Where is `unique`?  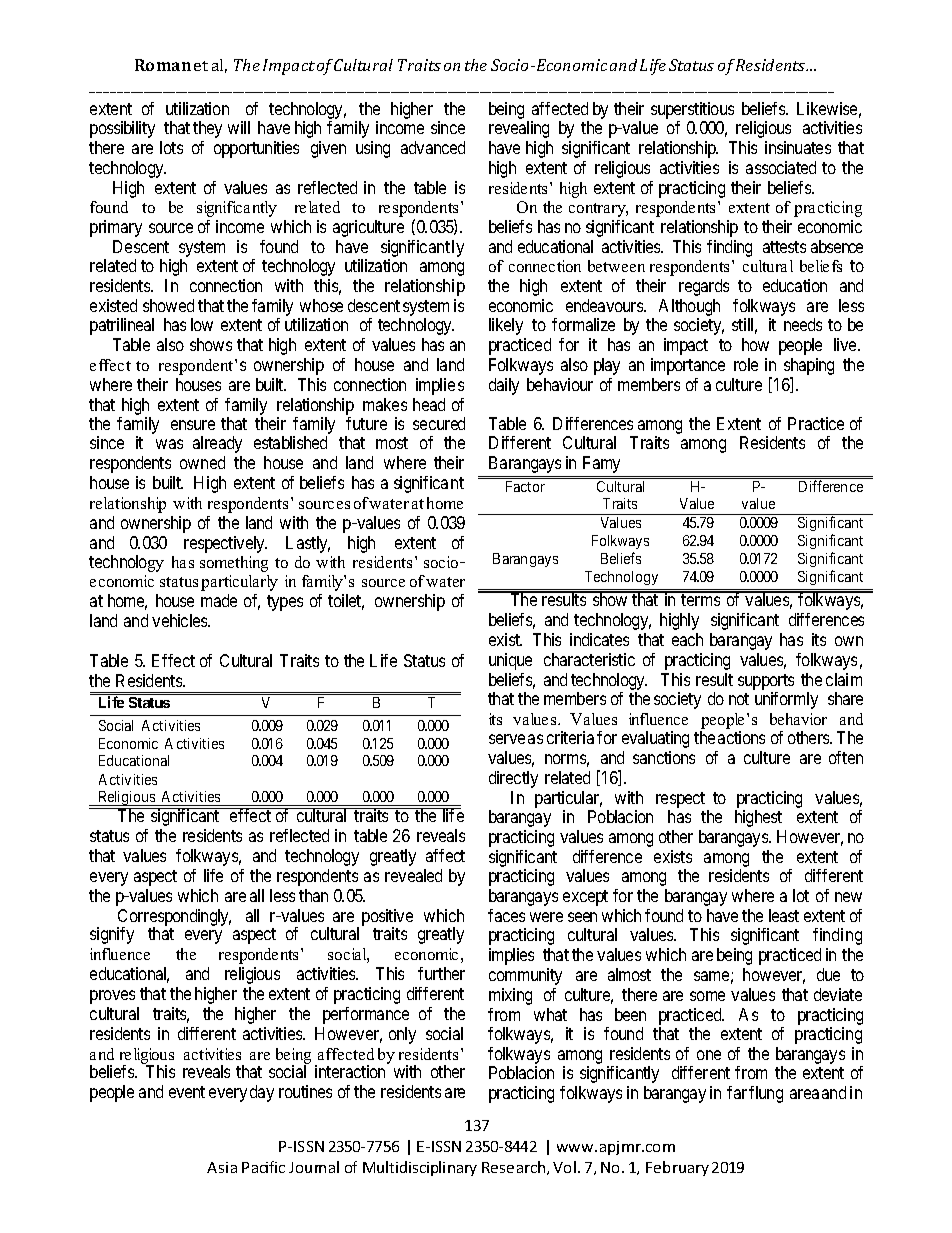 unique is located at coordinates (510, 661).
